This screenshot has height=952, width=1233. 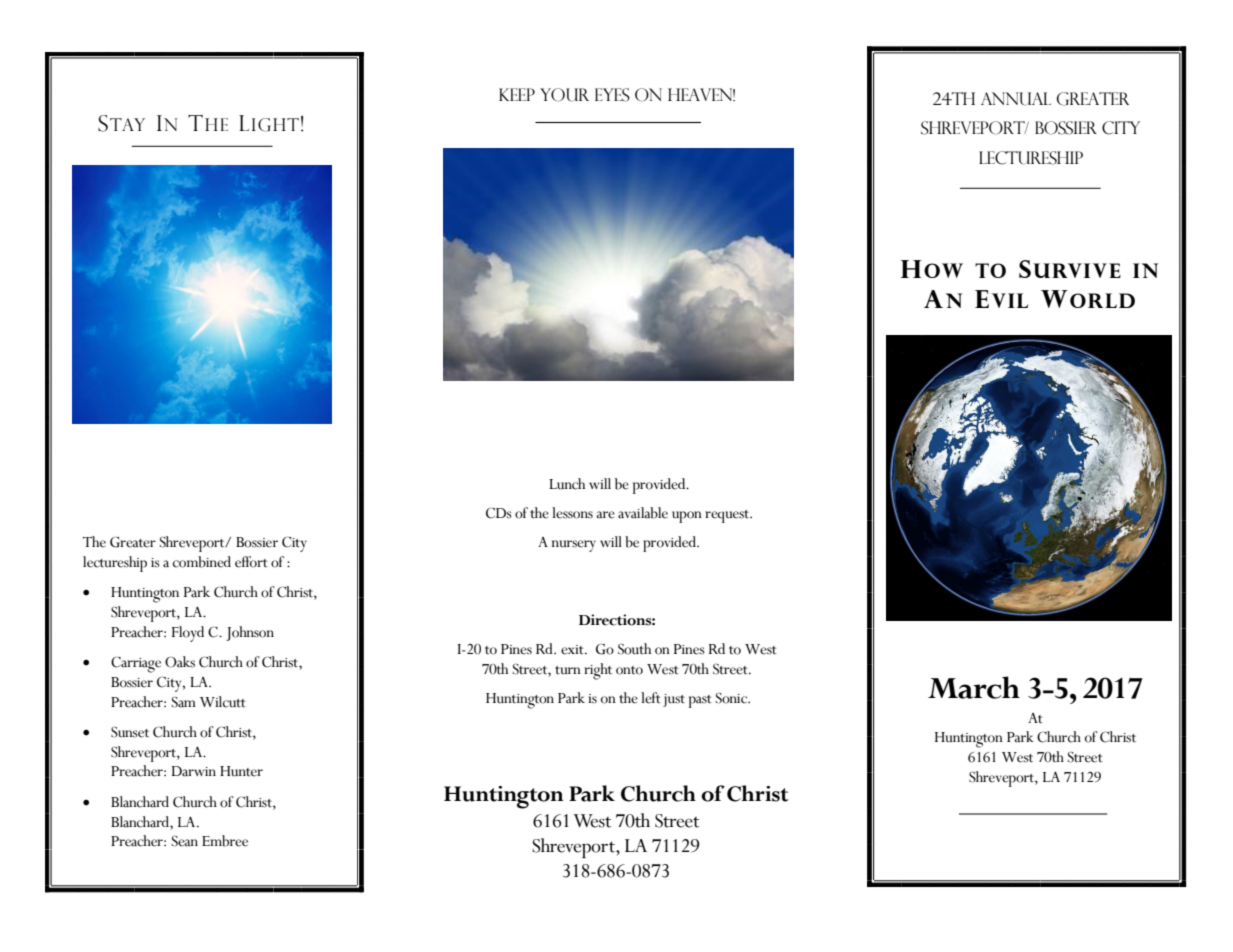 I want to click on effort, so click(x=251, y=562).
